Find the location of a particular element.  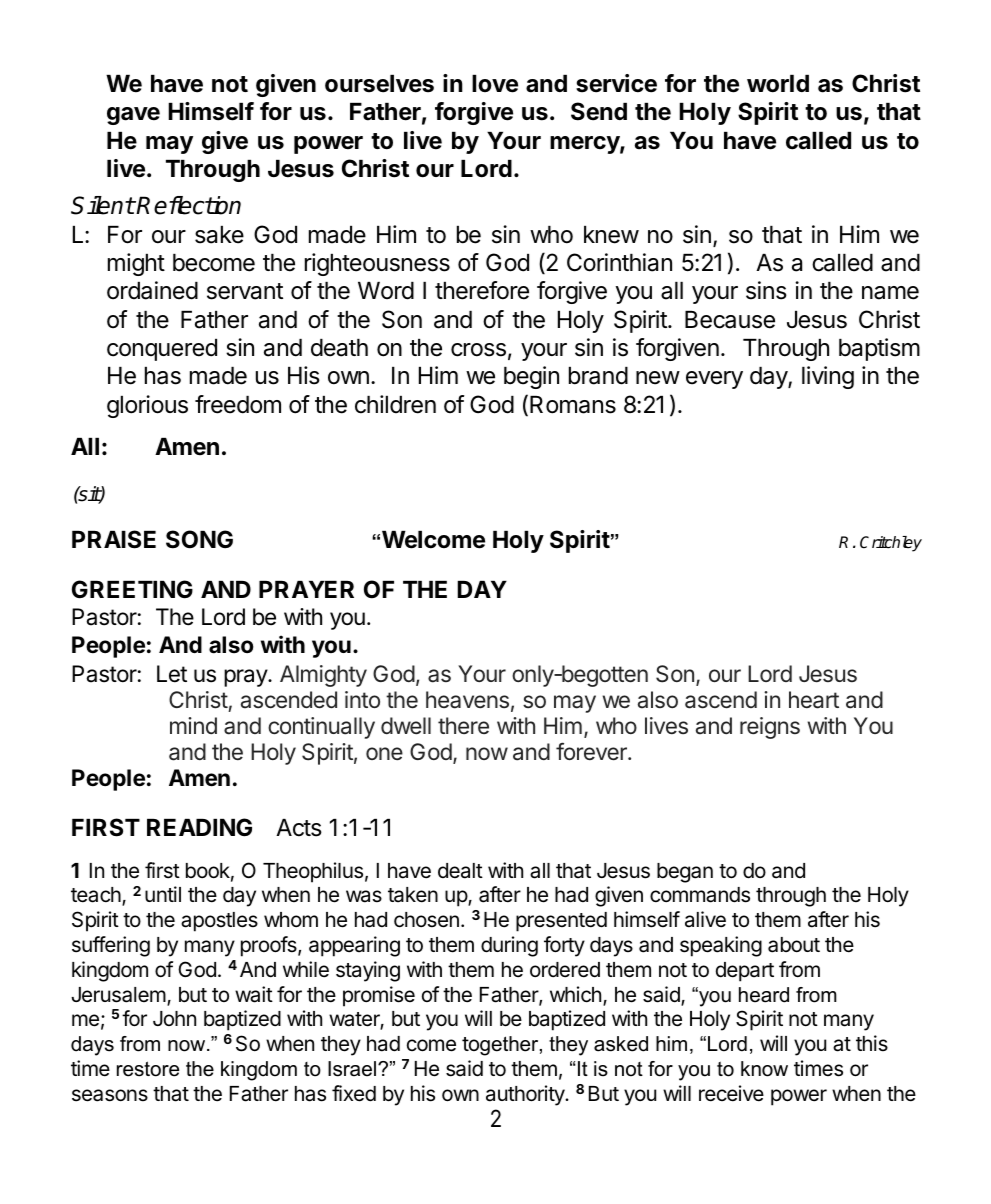

world is located at coordinates (778, 84).
